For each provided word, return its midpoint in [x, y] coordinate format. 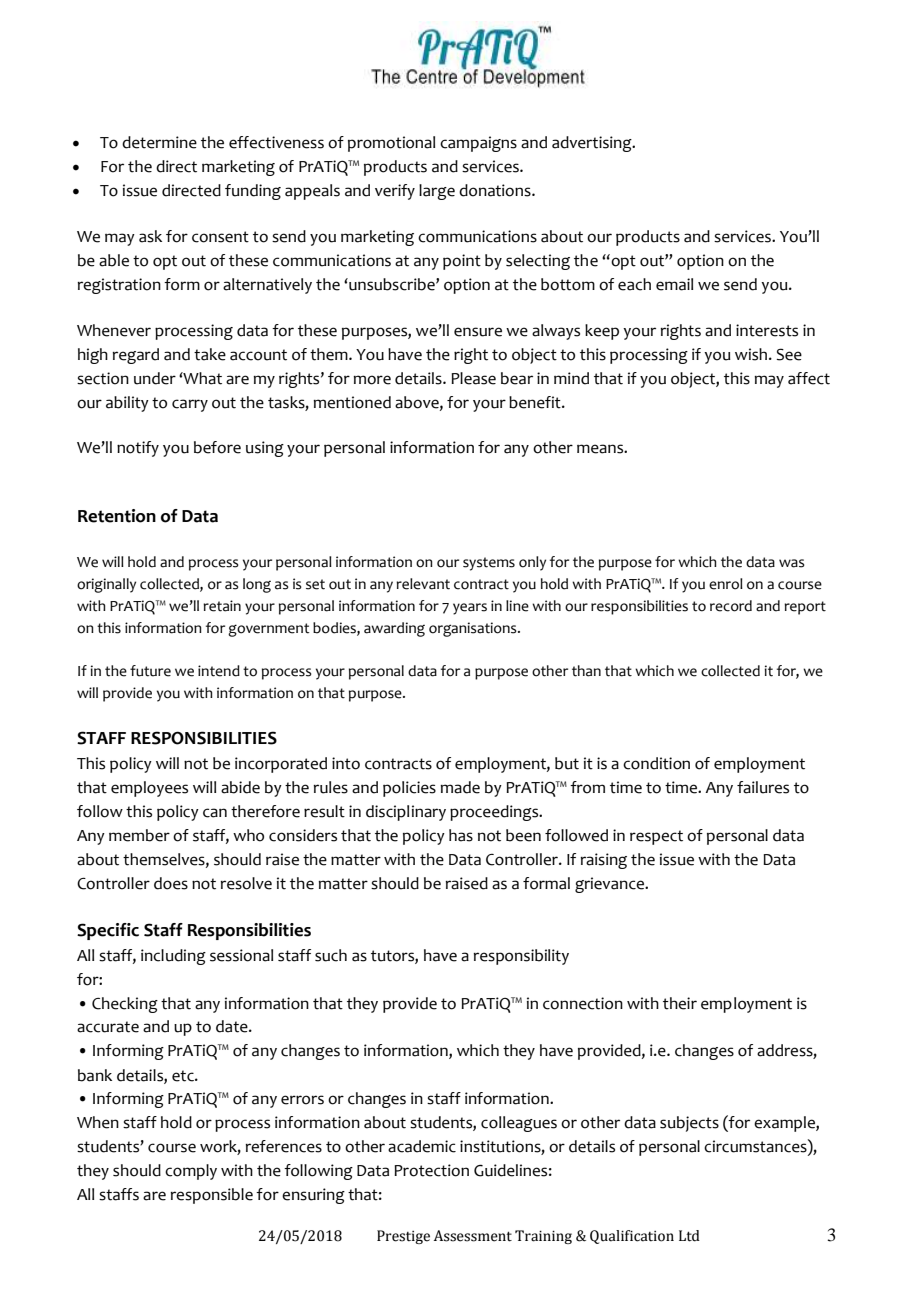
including [173, 957]
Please [473, 378]
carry [190, 405]
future [150, 671]
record [731, 606]
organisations [474, 629]
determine [159, 142]
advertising [593, 144]
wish [752, 354]
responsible [211, 1196]
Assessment [473, 1236]
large [437, 192]
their [680, 1003]
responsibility [521, 957]
